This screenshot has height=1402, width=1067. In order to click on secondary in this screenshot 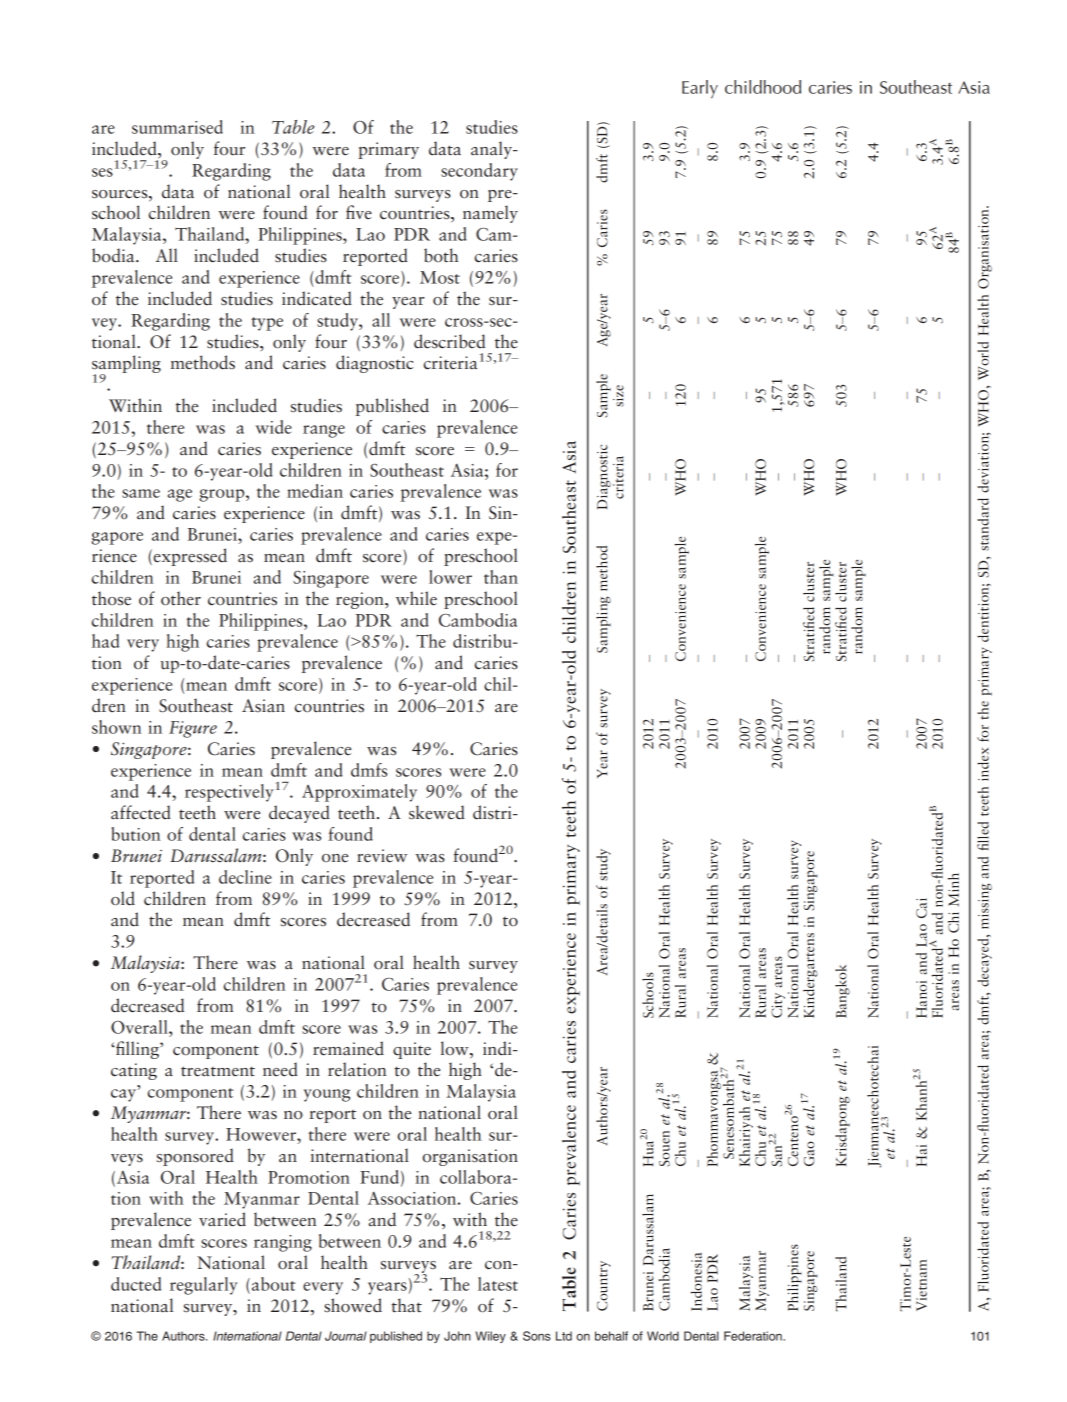, I will do `click(479, 172)`.
